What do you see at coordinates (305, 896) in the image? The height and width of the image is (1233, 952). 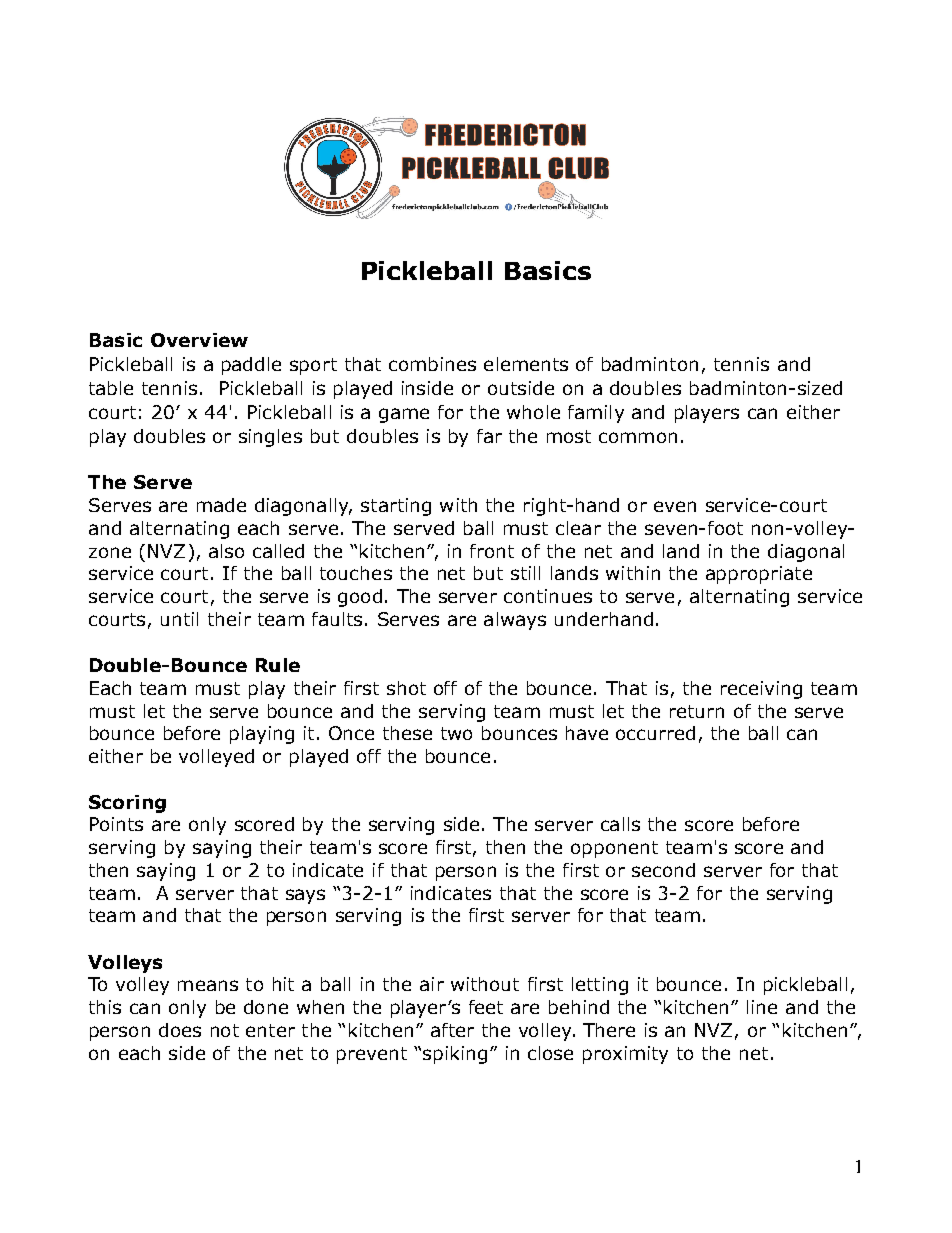 I see `says` at bounding box center [305, 896].
